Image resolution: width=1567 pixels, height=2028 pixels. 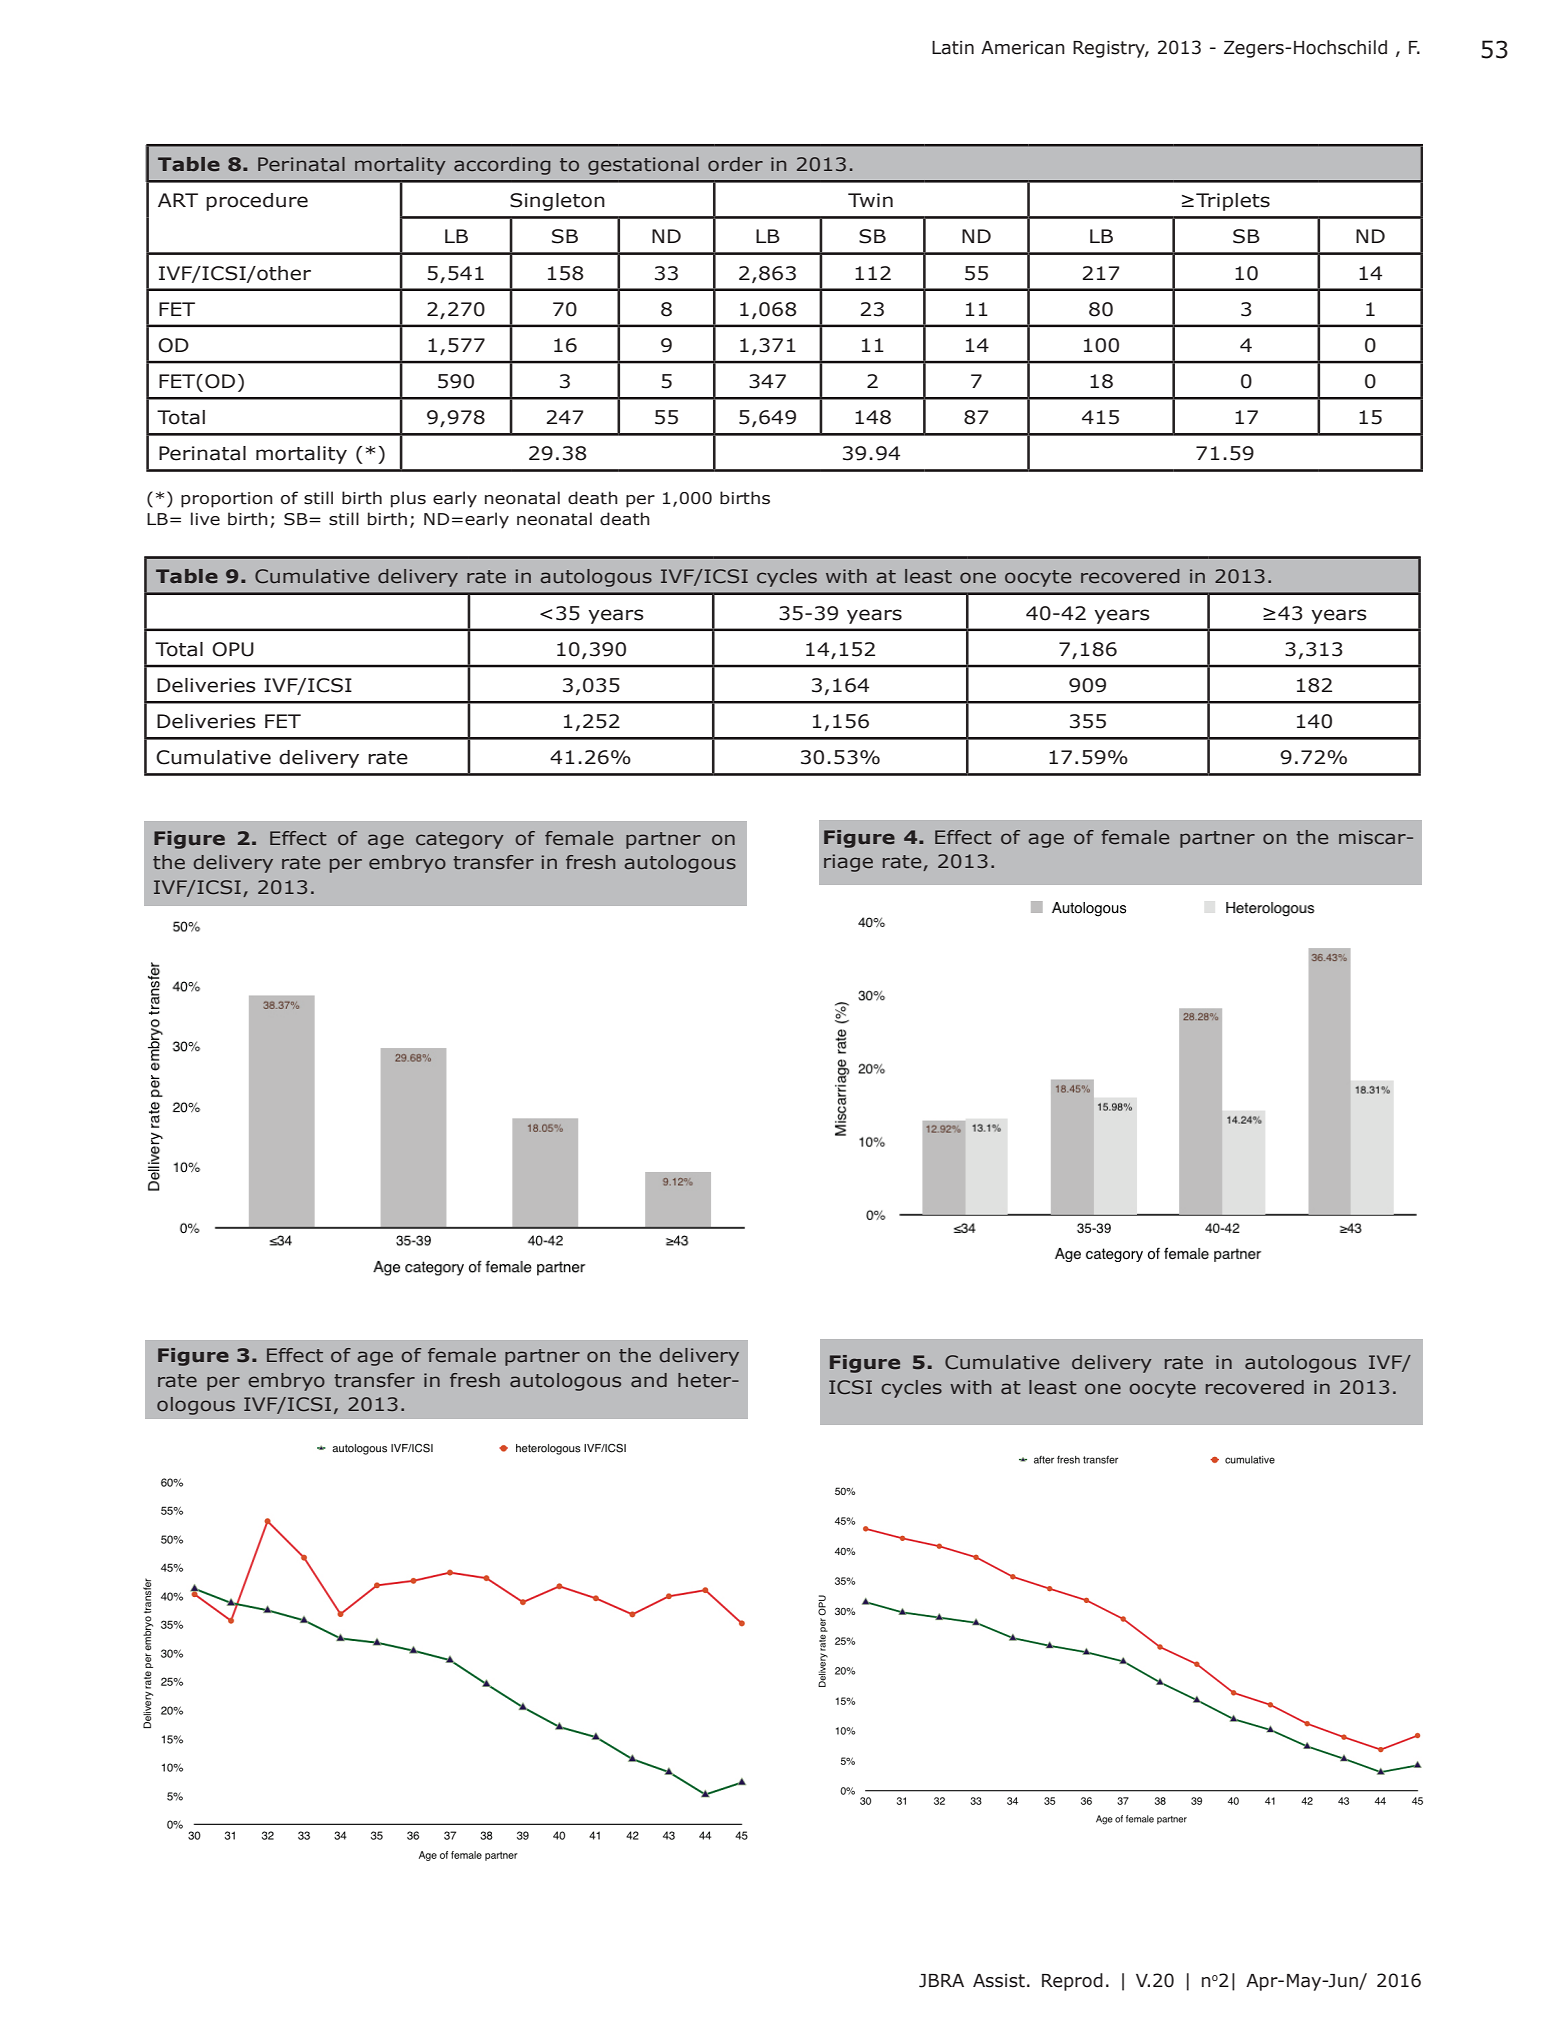 I want to click on and, so click(x=649, y=1380).
